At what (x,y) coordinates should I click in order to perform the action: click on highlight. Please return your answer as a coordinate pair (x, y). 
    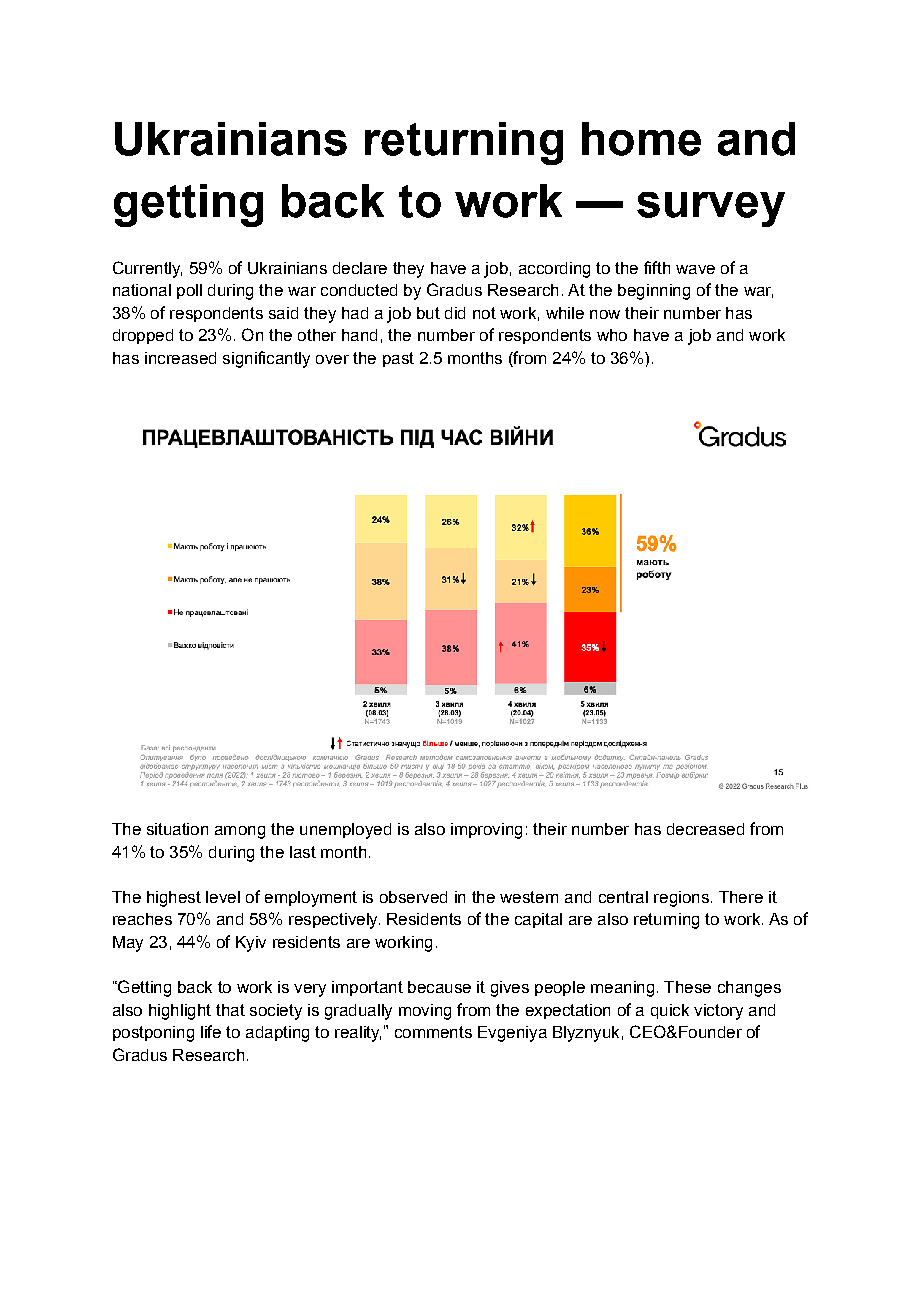
    Looking at the image, I should click on (180, 1012).
